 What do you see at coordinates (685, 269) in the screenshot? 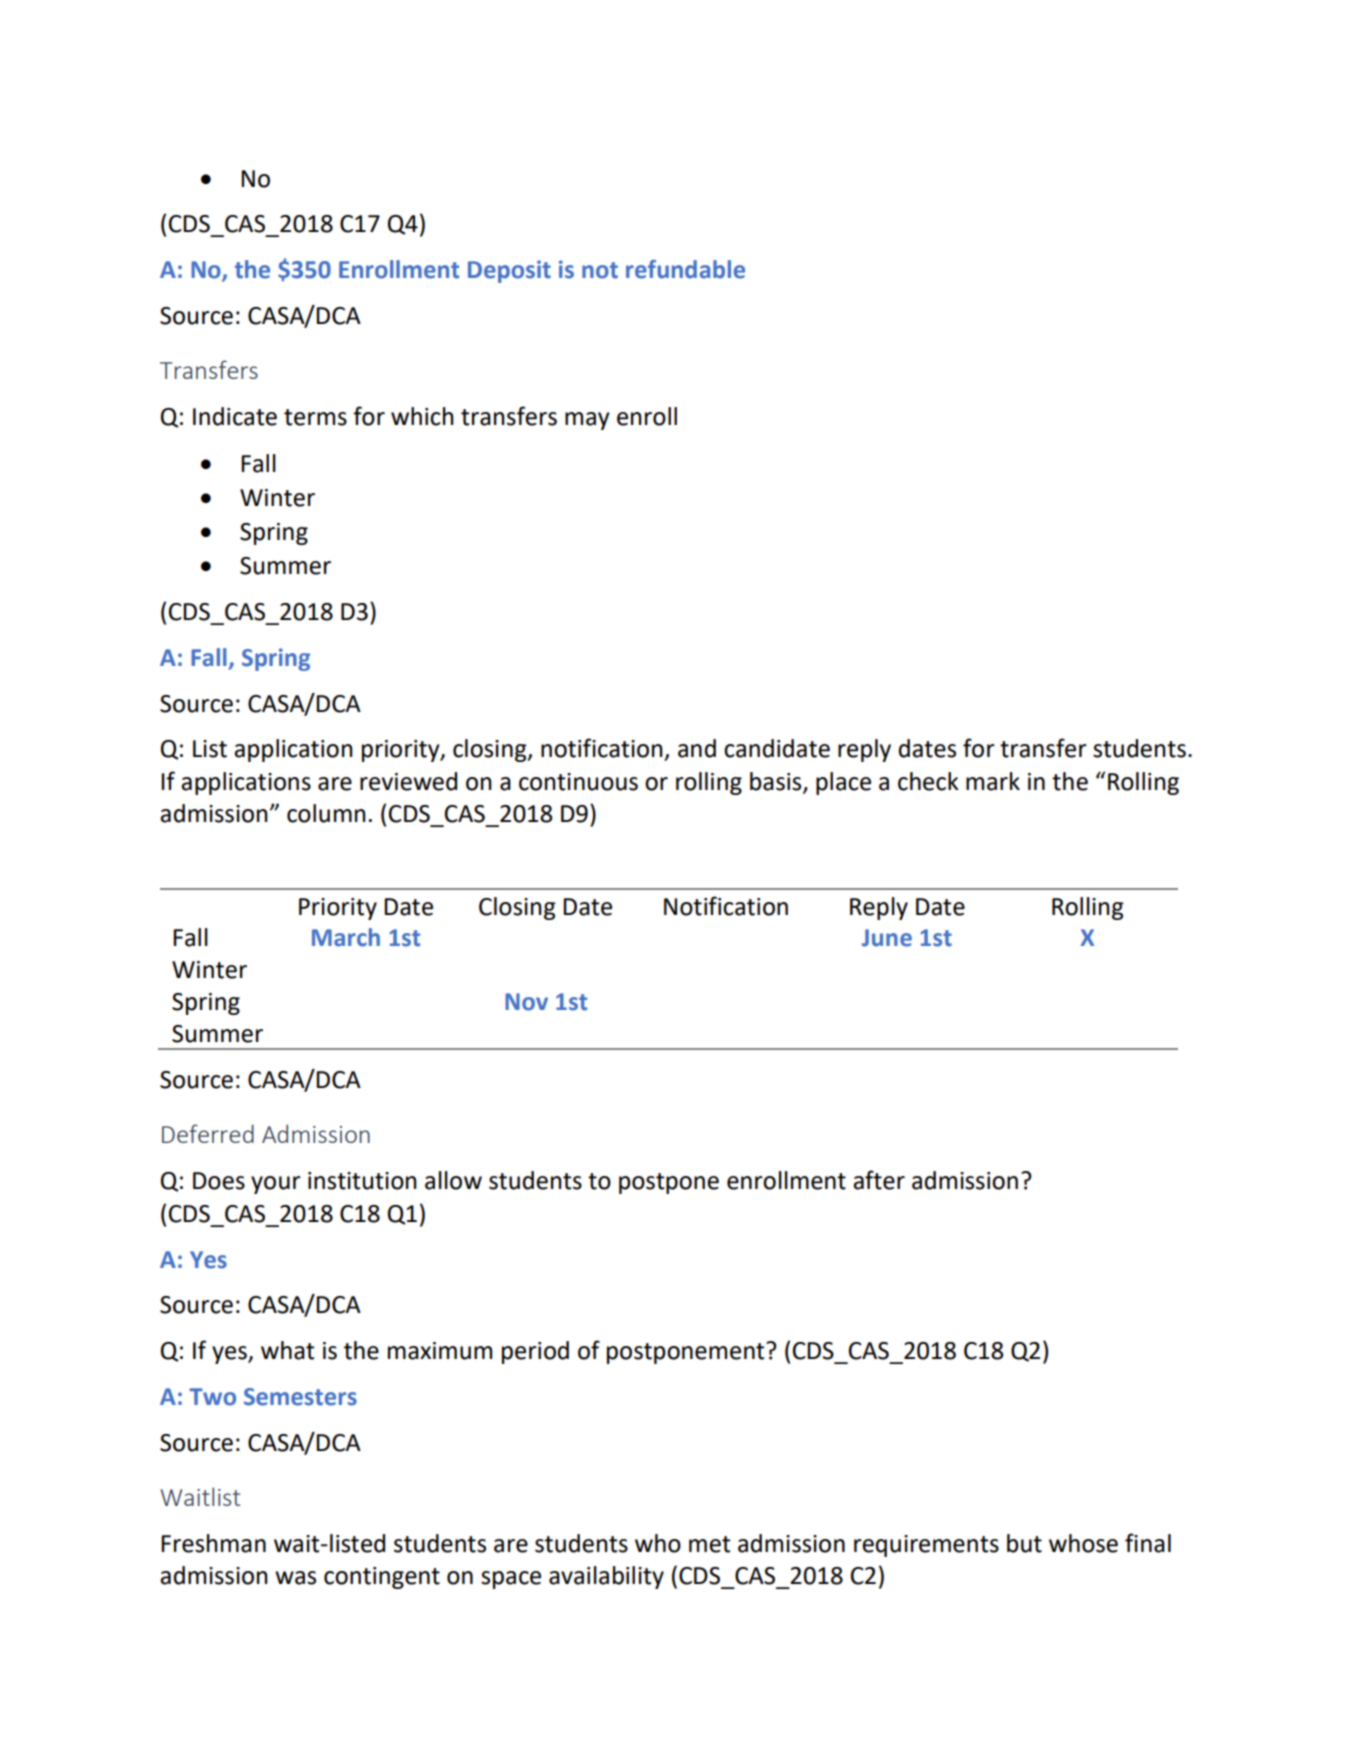
I see `refundable` at bounding box center [685, 269].
